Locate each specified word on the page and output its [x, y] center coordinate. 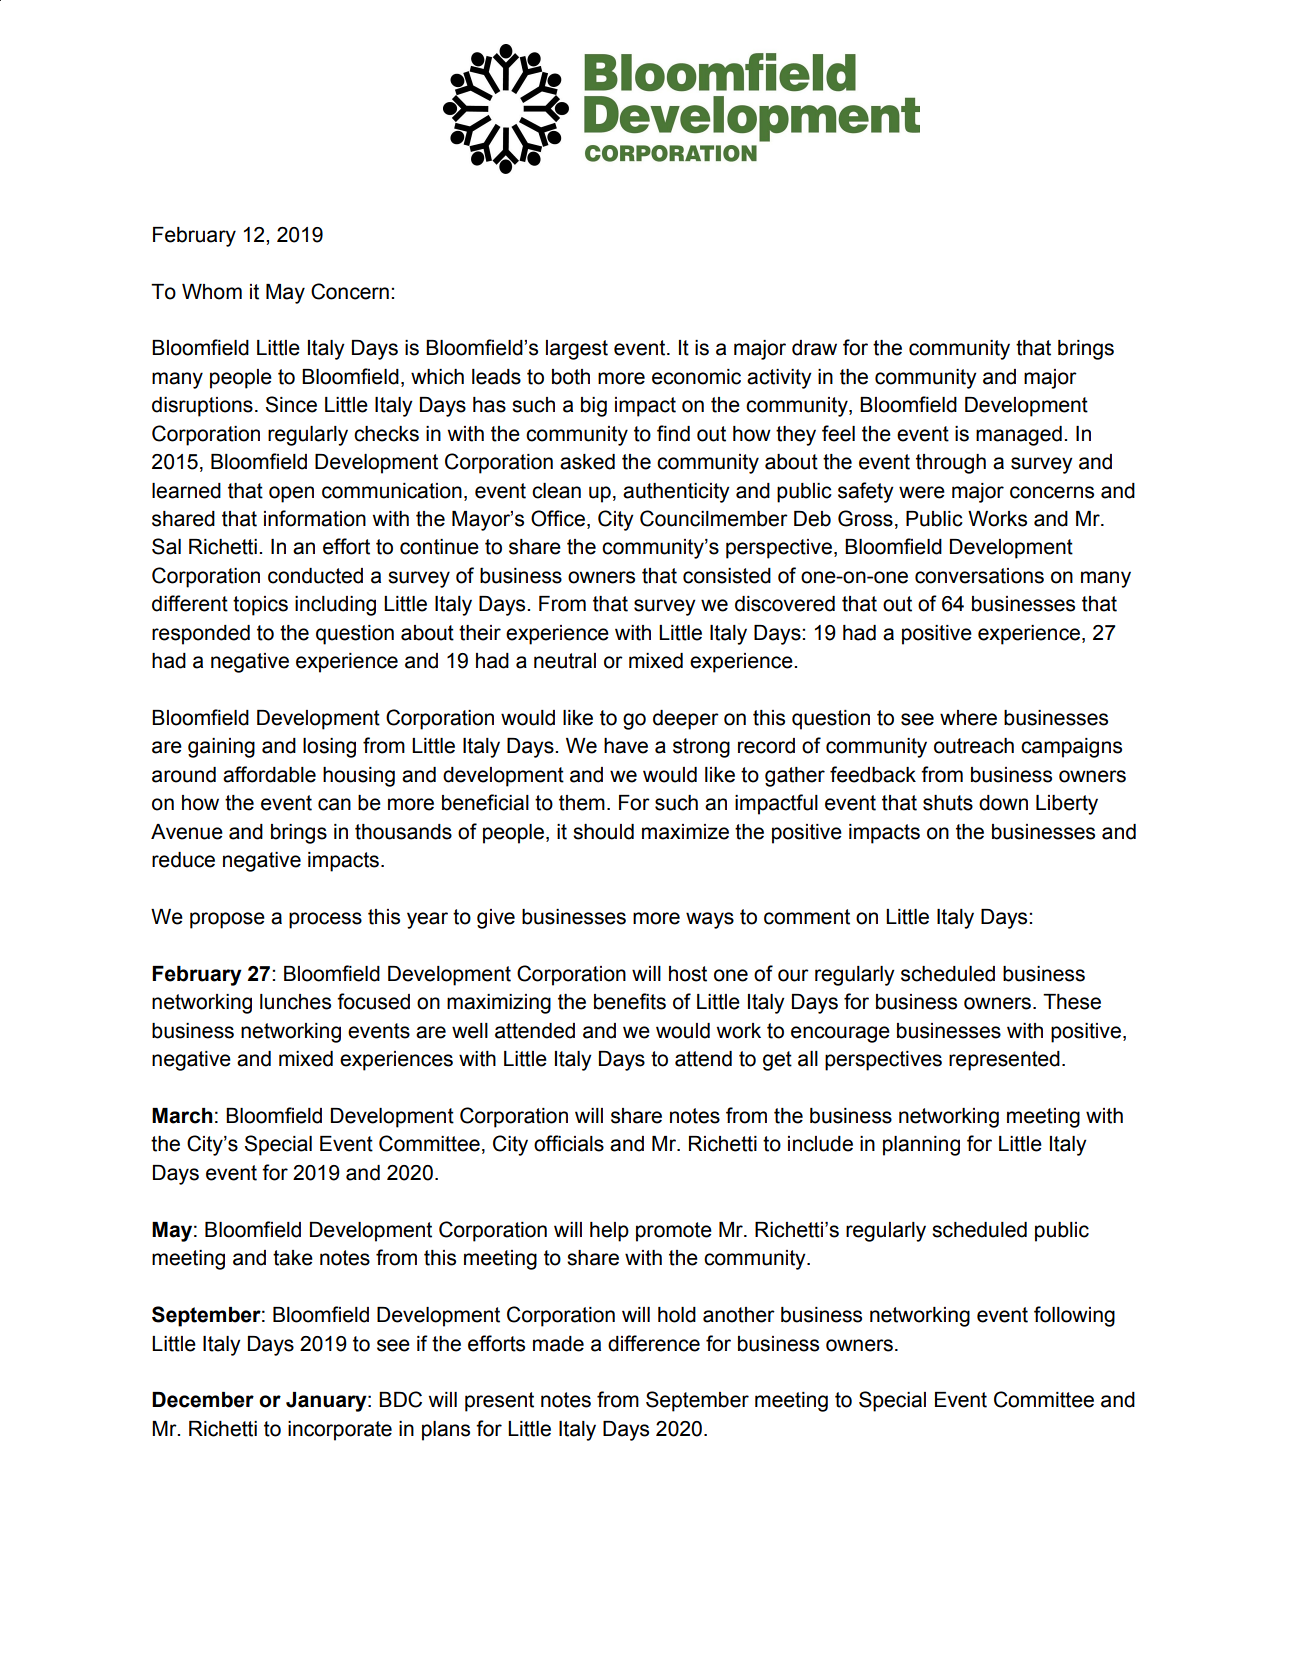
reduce [183, 860]
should [603, 832]
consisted [727, 576]
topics [260, 606]
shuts [948, 803]
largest [577, 350]
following [1074, 1316]
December [203, 1400]
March [182, 1116]
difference [654, 1343]
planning [921, 1146]
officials [569, 1143]
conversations [979, 576]
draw [814, 348]
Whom [212, 292]
